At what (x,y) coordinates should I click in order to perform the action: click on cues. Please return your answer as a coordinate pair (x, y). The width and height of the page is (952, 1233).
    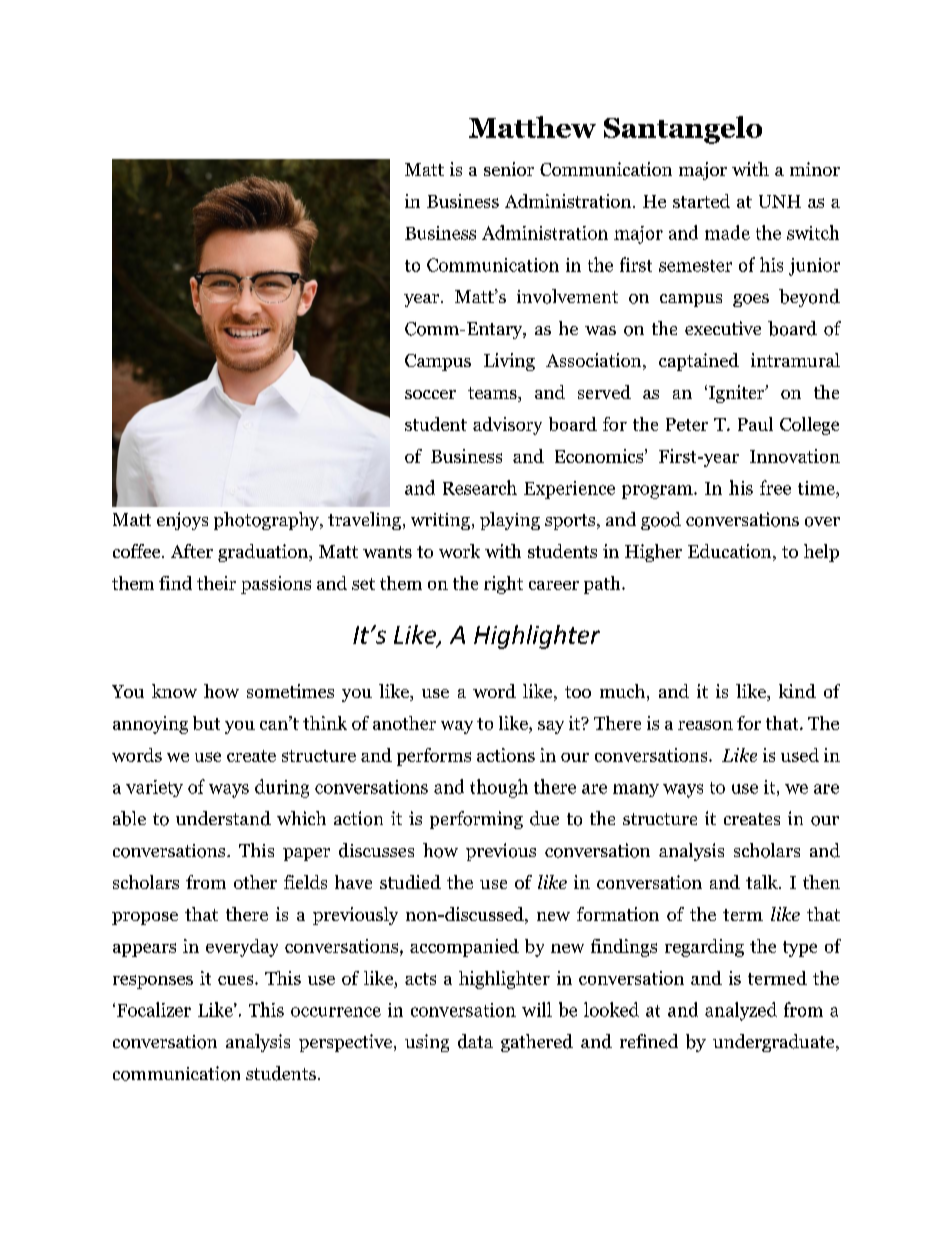
    Looking at the image, I should click on (237, 980).
